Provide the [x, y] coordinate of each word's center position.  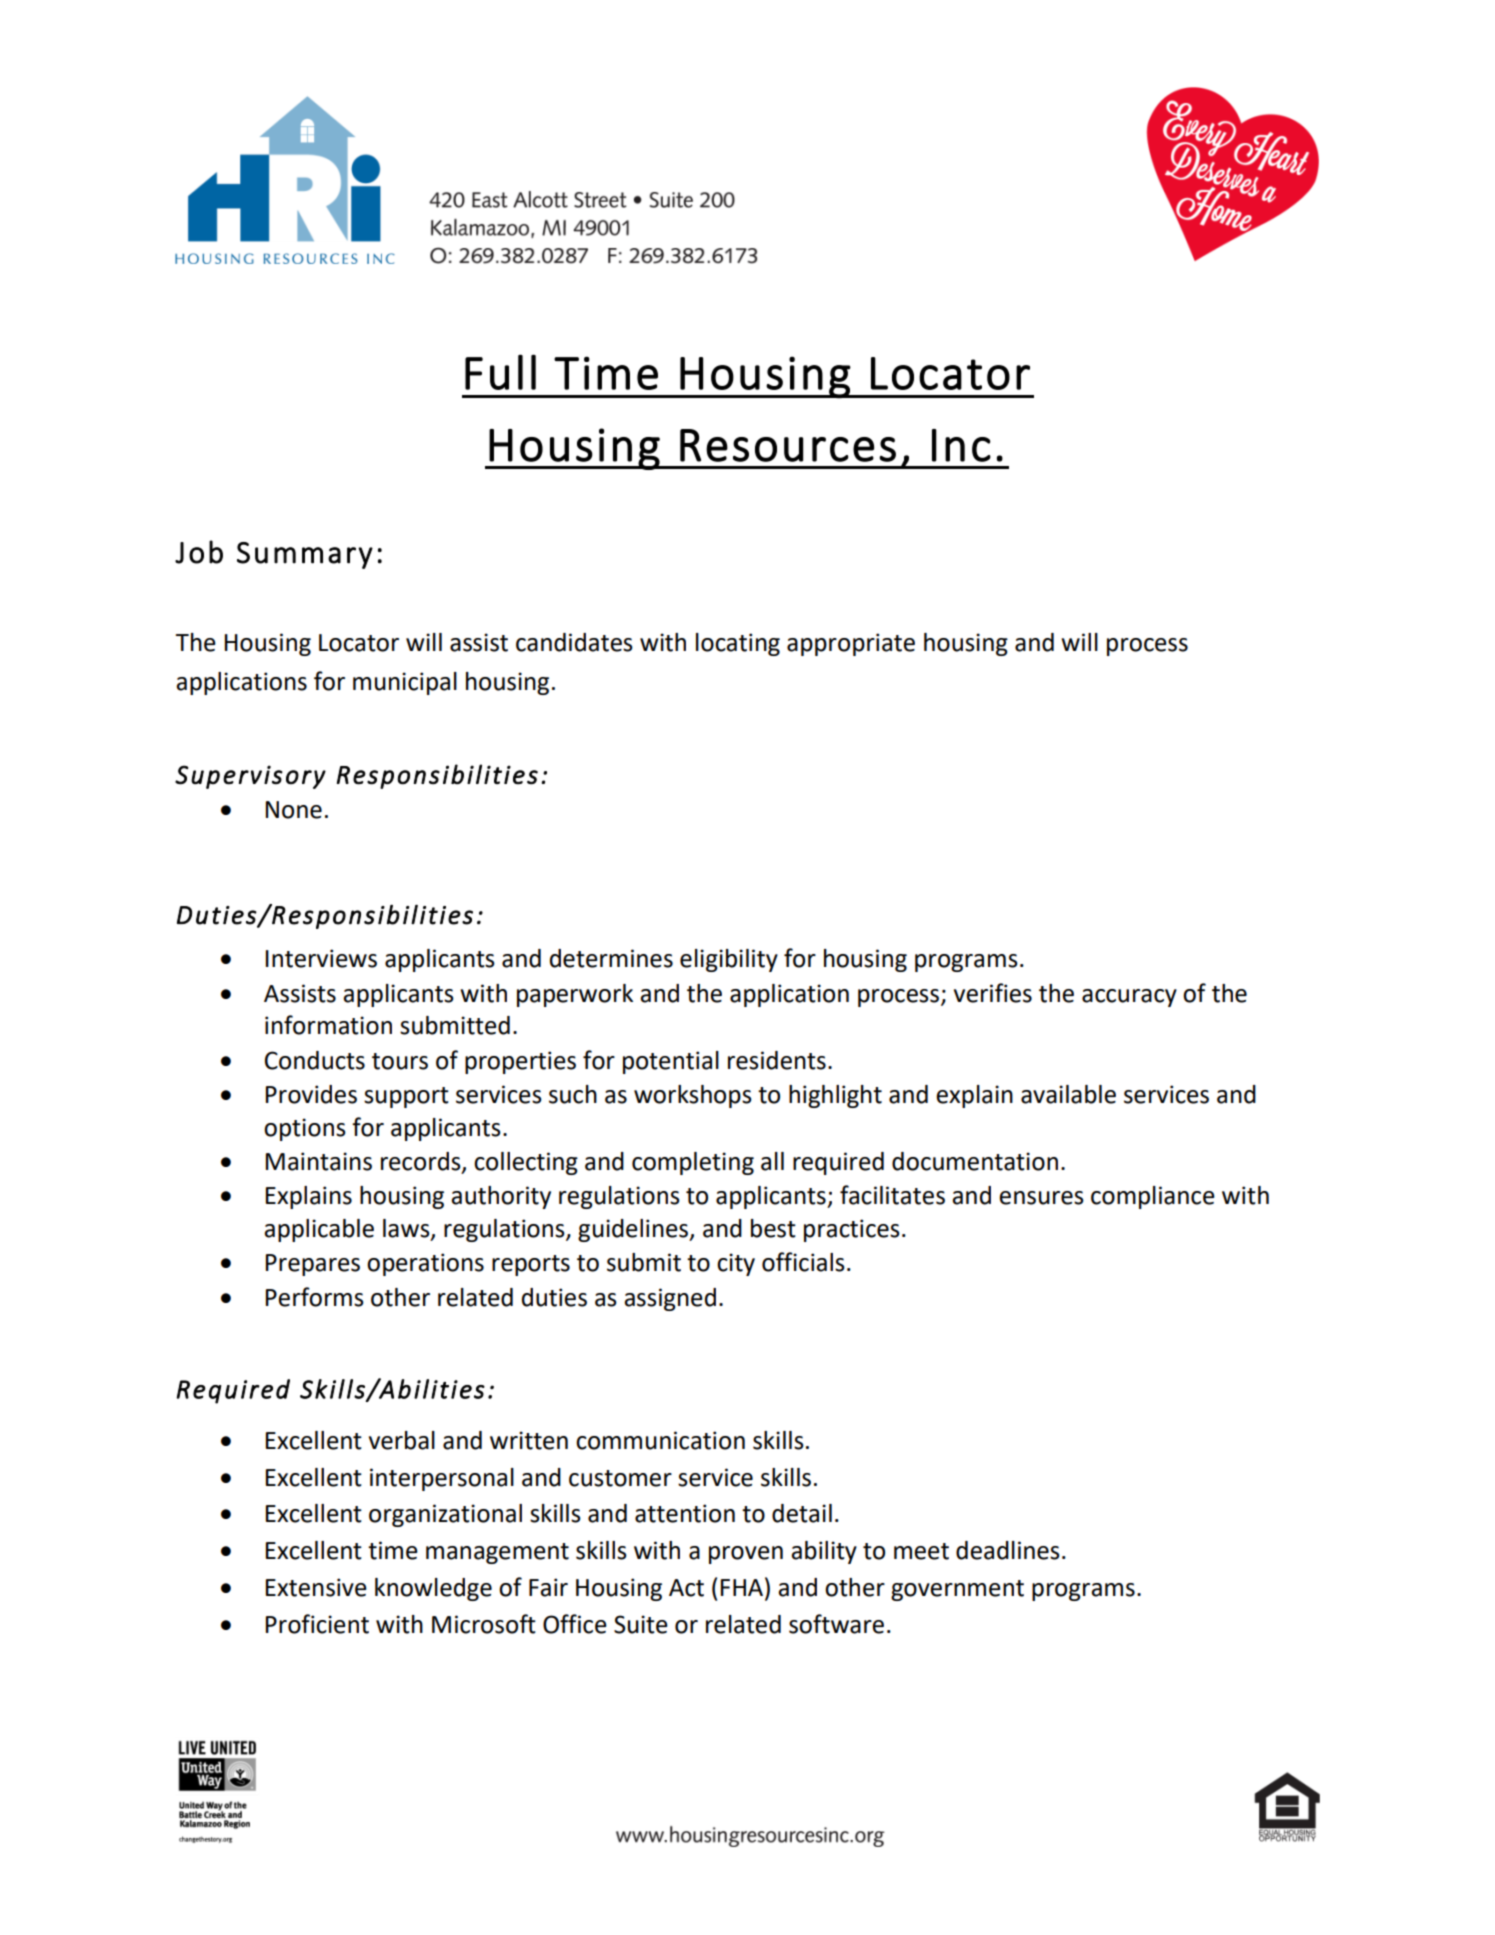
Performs [315, 1297]
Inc [961, 445]
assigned [670, 1299]
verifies [993, 993]
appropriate [851, 644]
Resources [788, 445]
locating [738, 644]
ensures [1041, 1198]
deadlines [1008, 1550]
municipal [405, 683]
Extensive [316, 1587]
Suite [641, 1624]
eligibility [729, 960]
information [328, 1025]
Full [500, 372]
